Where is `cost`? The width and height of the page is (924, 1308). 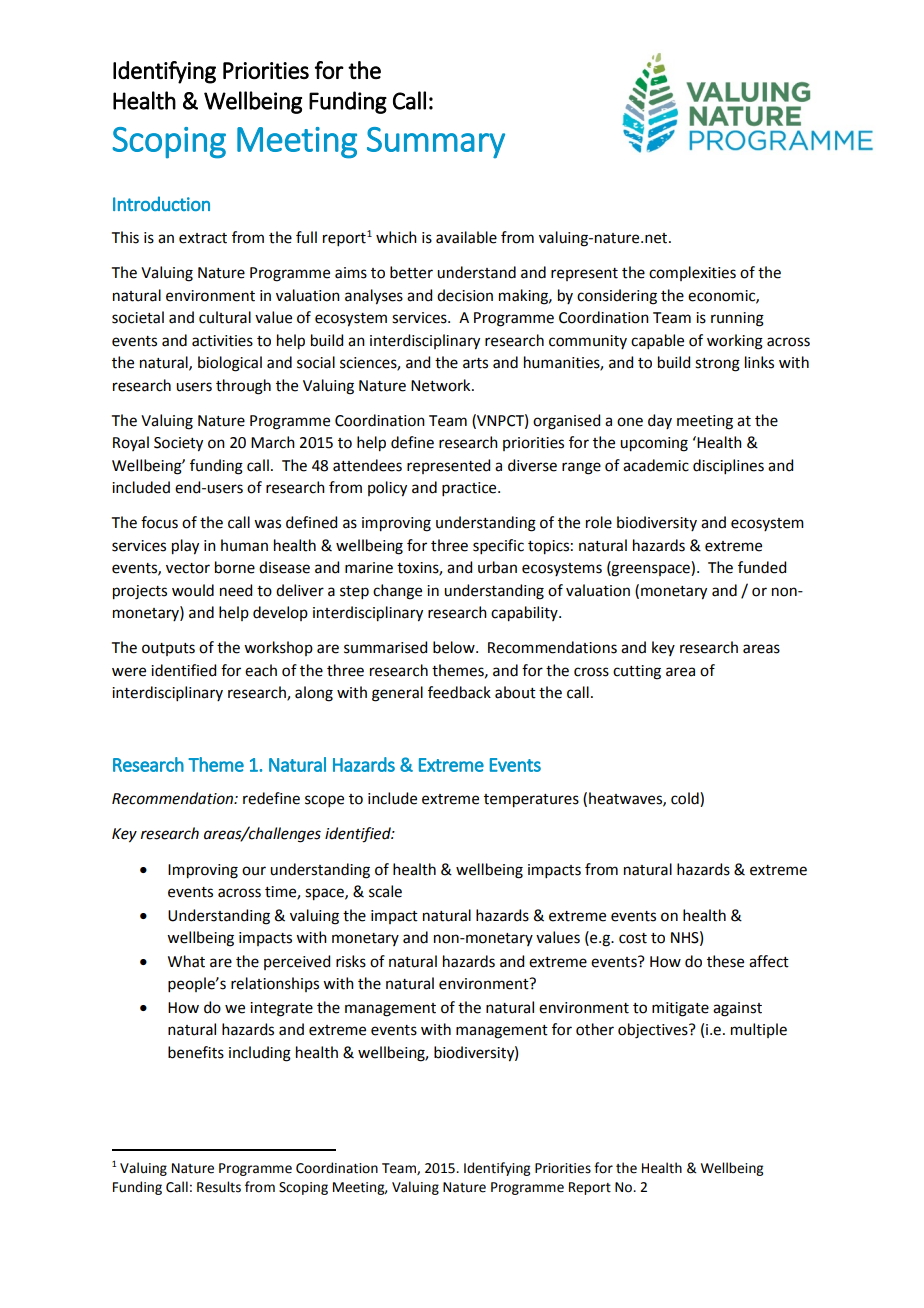 cost is located at coordinates (633, 938).
